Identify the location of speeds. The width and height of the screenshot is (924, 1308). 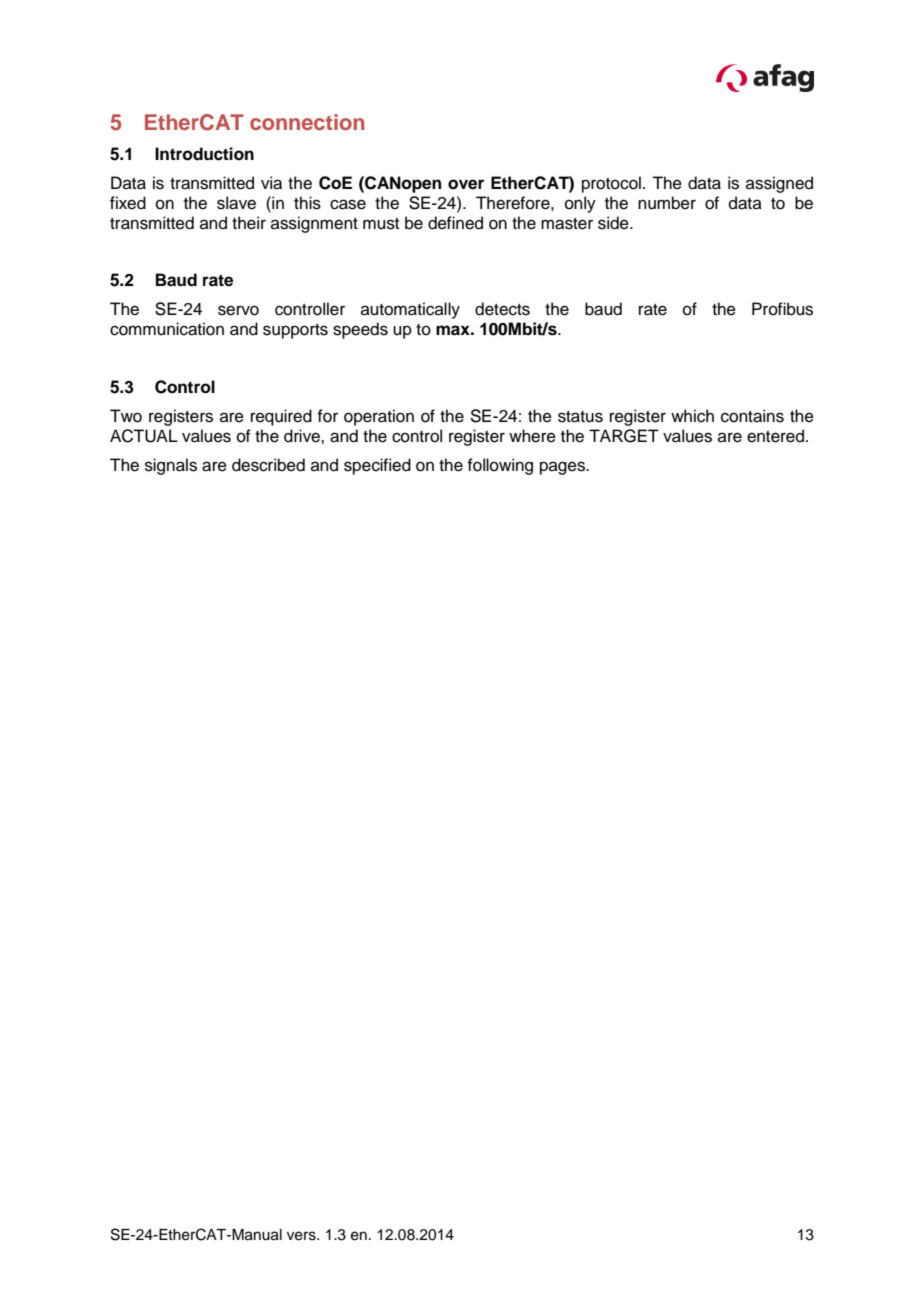
(360, 330).
